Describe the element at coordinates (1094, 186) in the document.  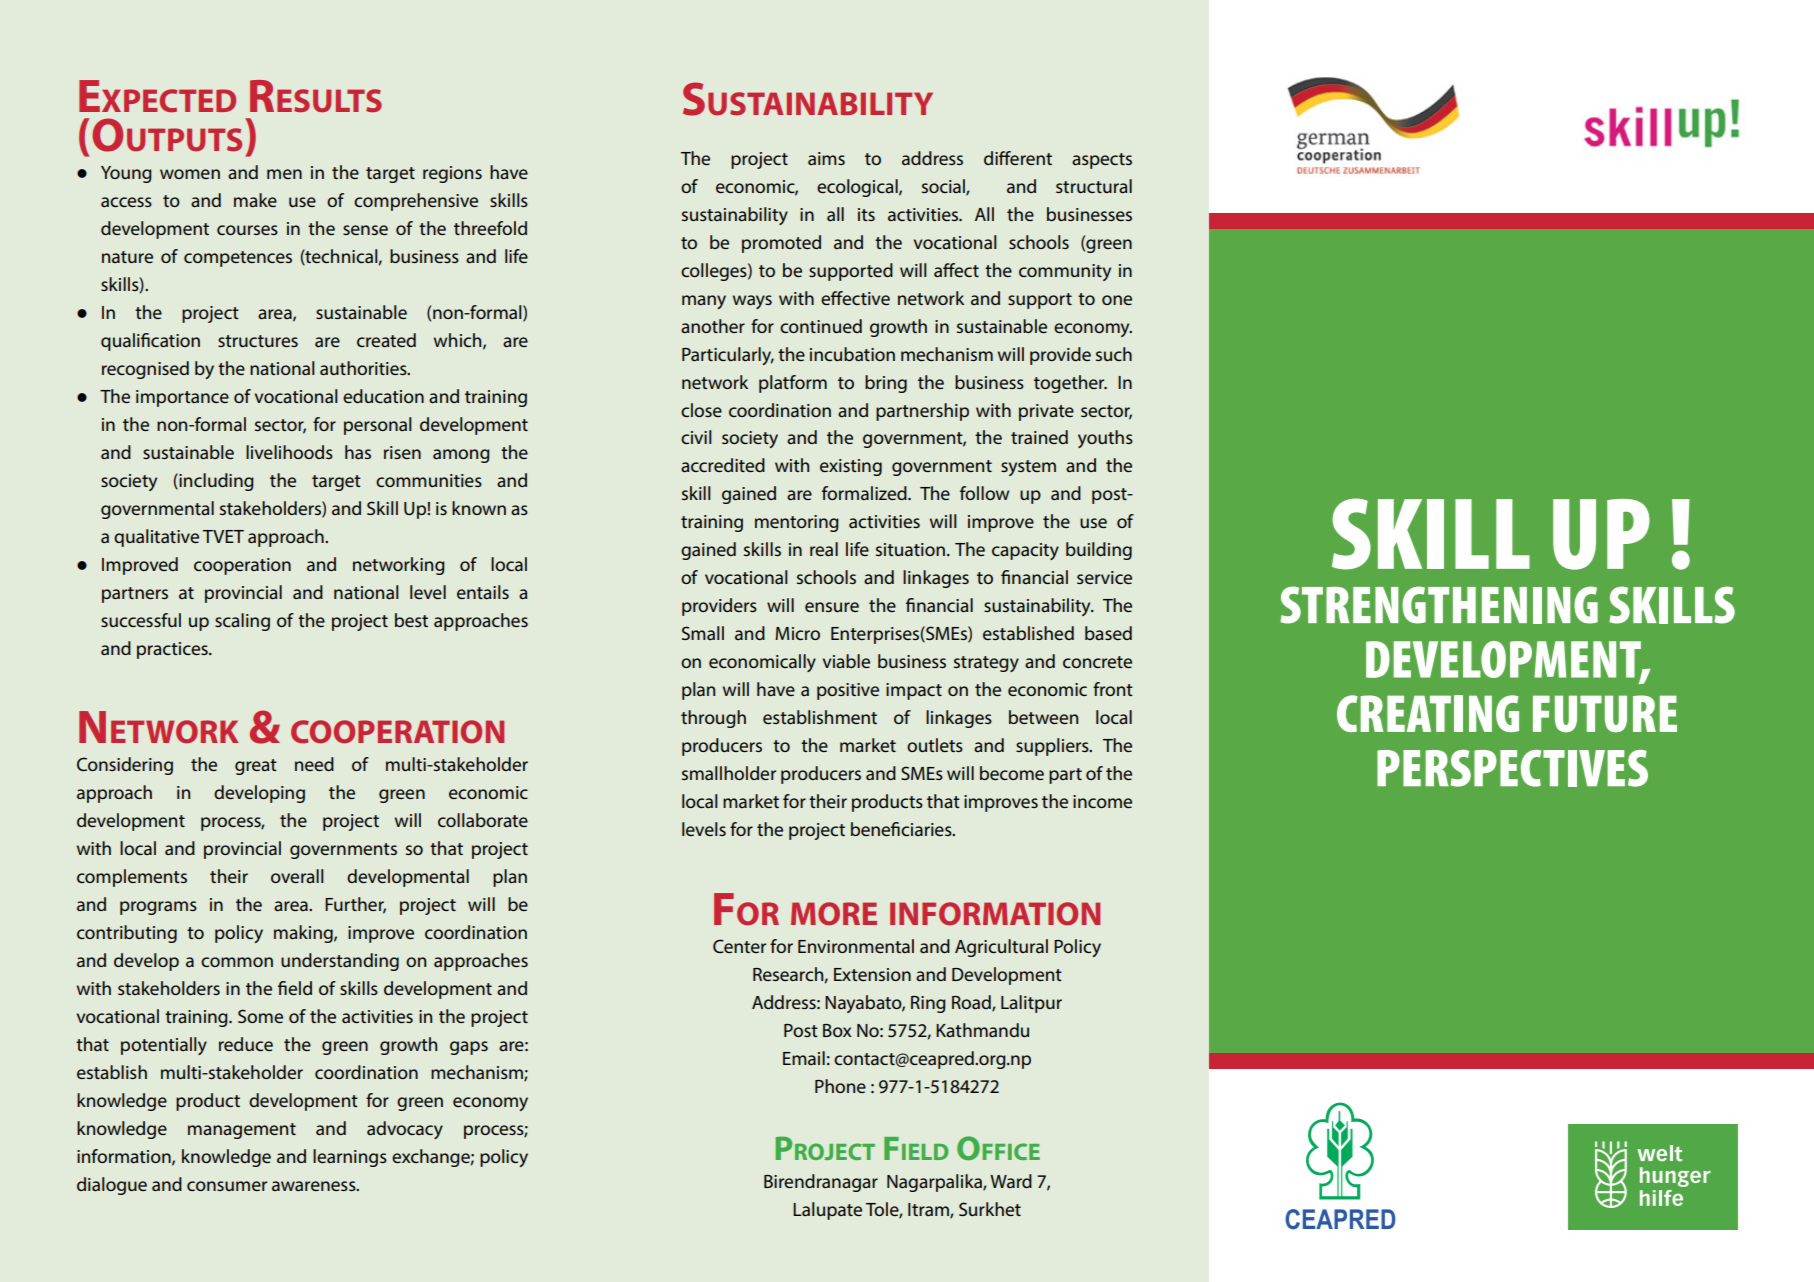
I see `structural` at that location.
